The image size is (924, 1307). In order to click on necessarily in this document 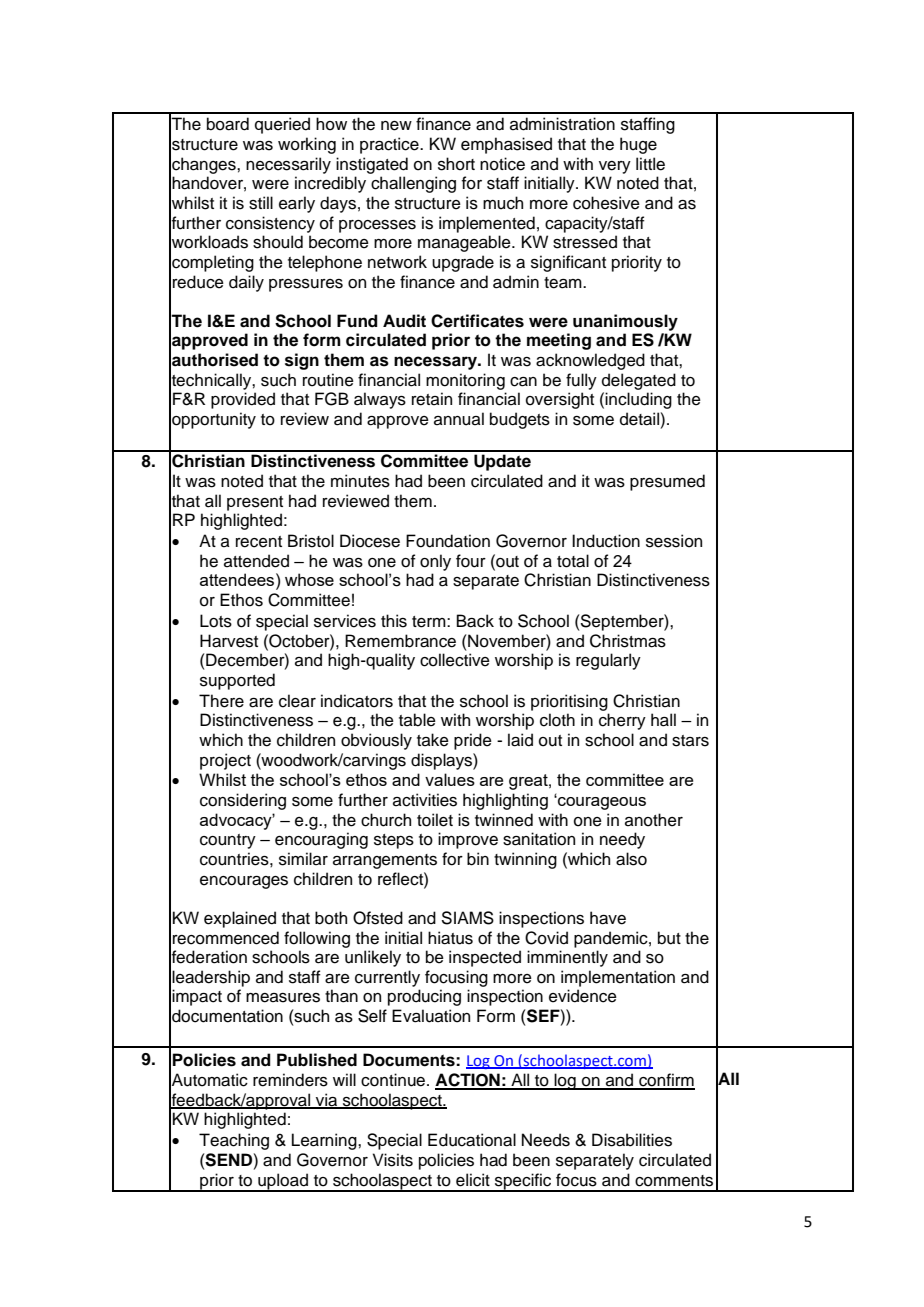, I will do `click(288, 165)`.
